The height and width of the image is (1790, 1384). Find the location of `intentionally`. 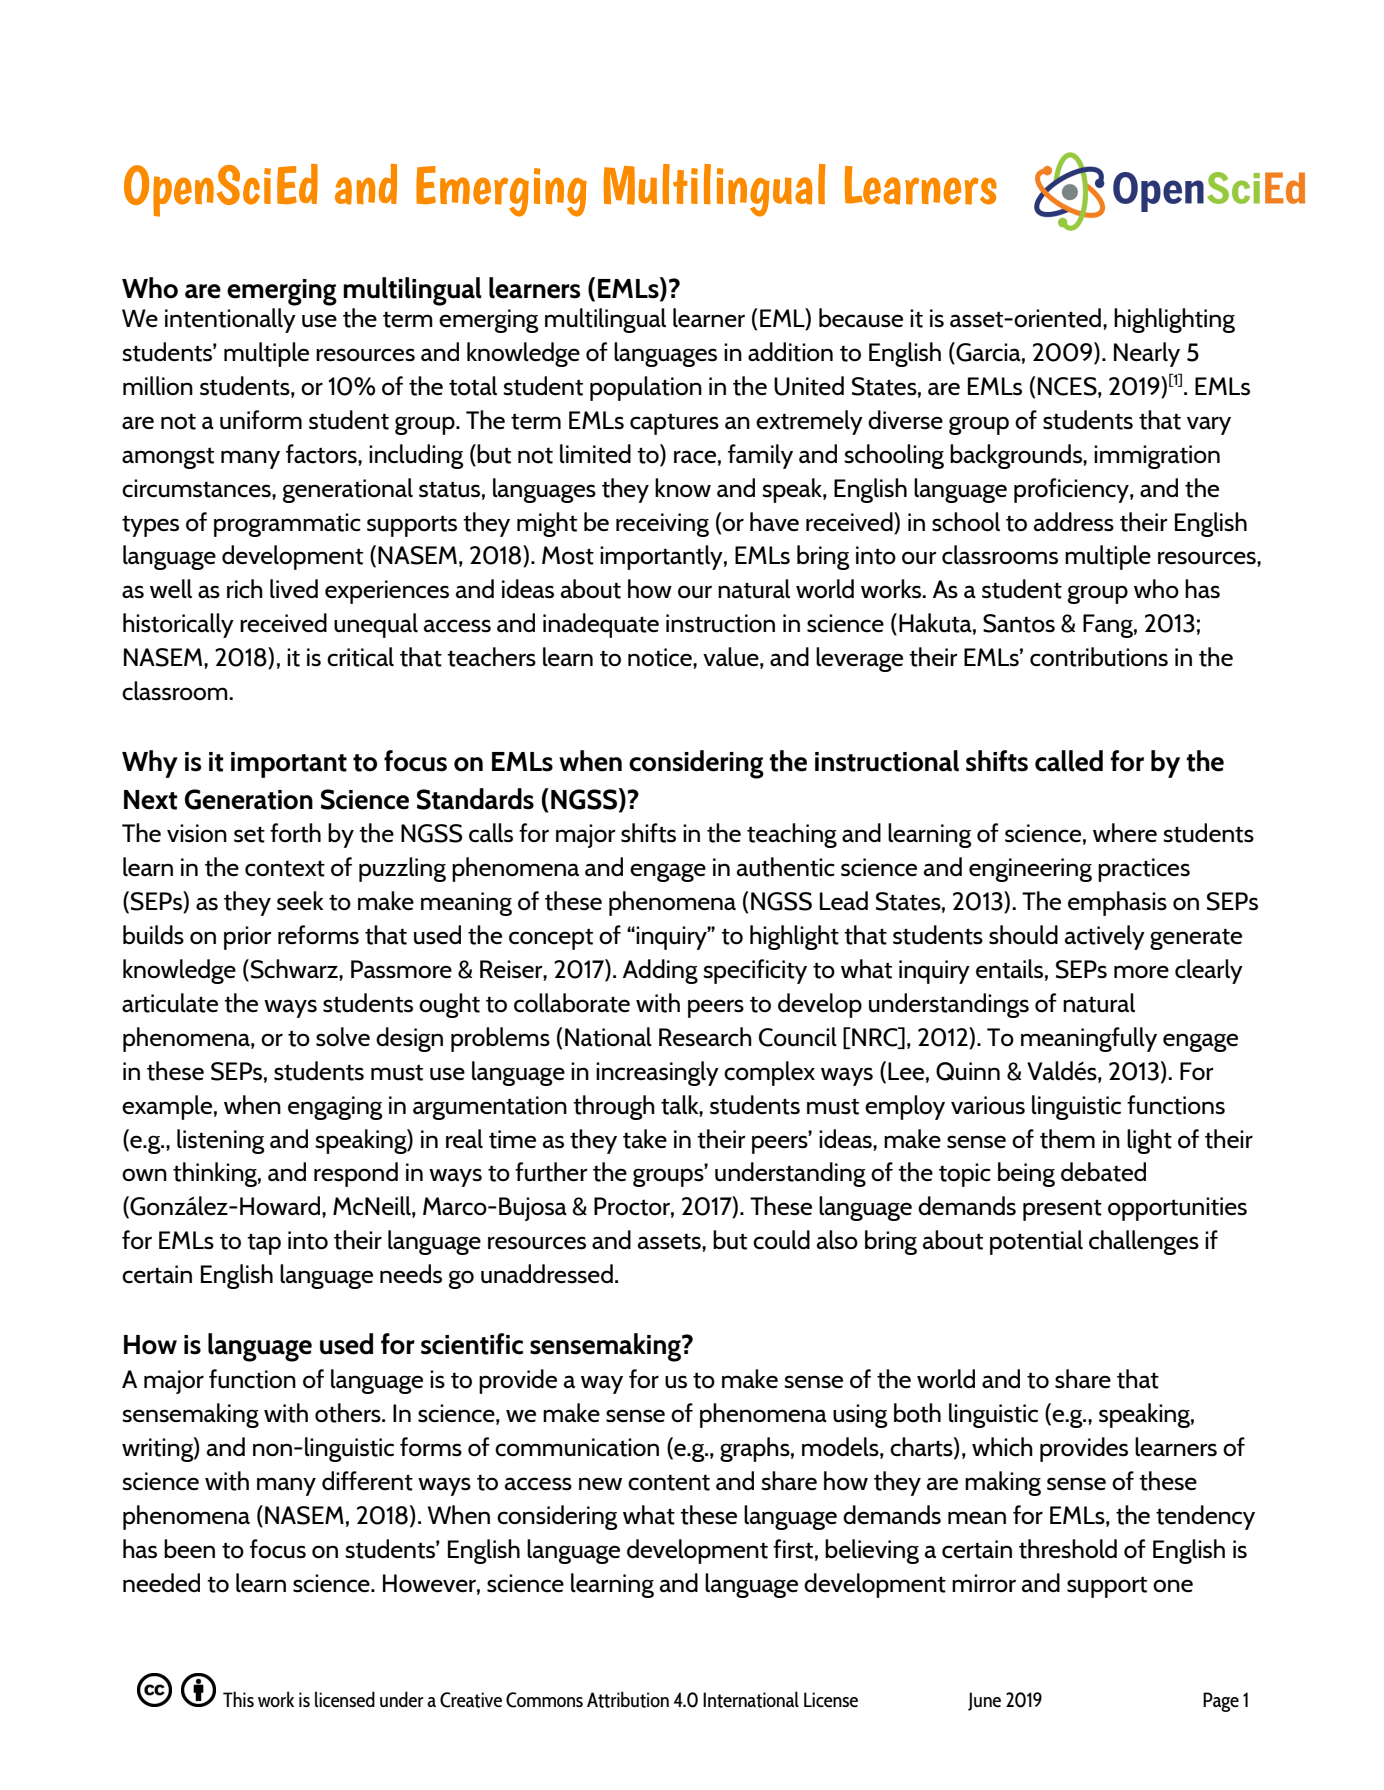

intentionally is located at coordinates (230, 320).
